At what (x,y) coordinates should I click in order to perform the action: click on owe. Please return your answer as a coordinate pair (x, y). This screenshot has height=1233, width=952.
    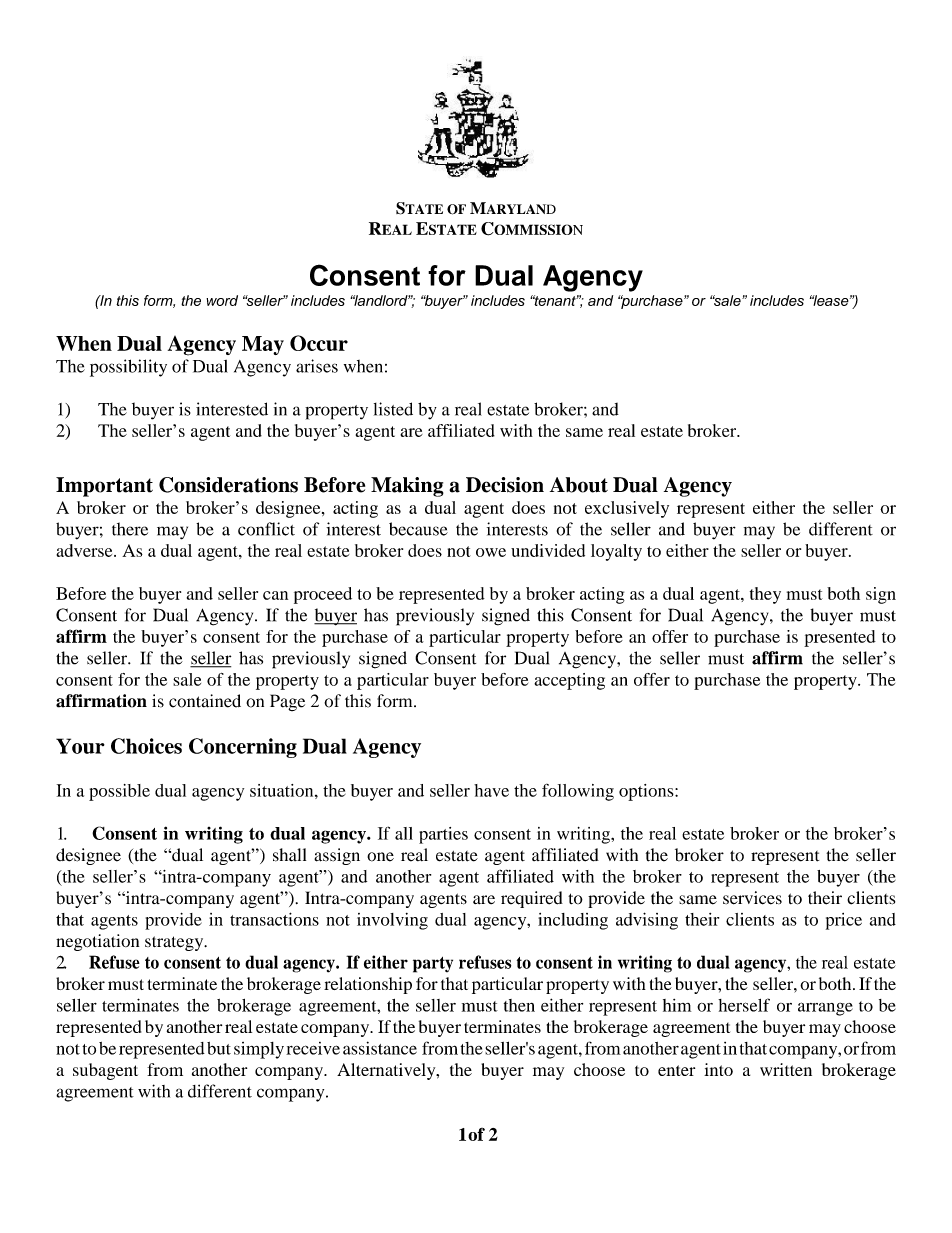
    Looking at the image, I should click on (491, 552).
